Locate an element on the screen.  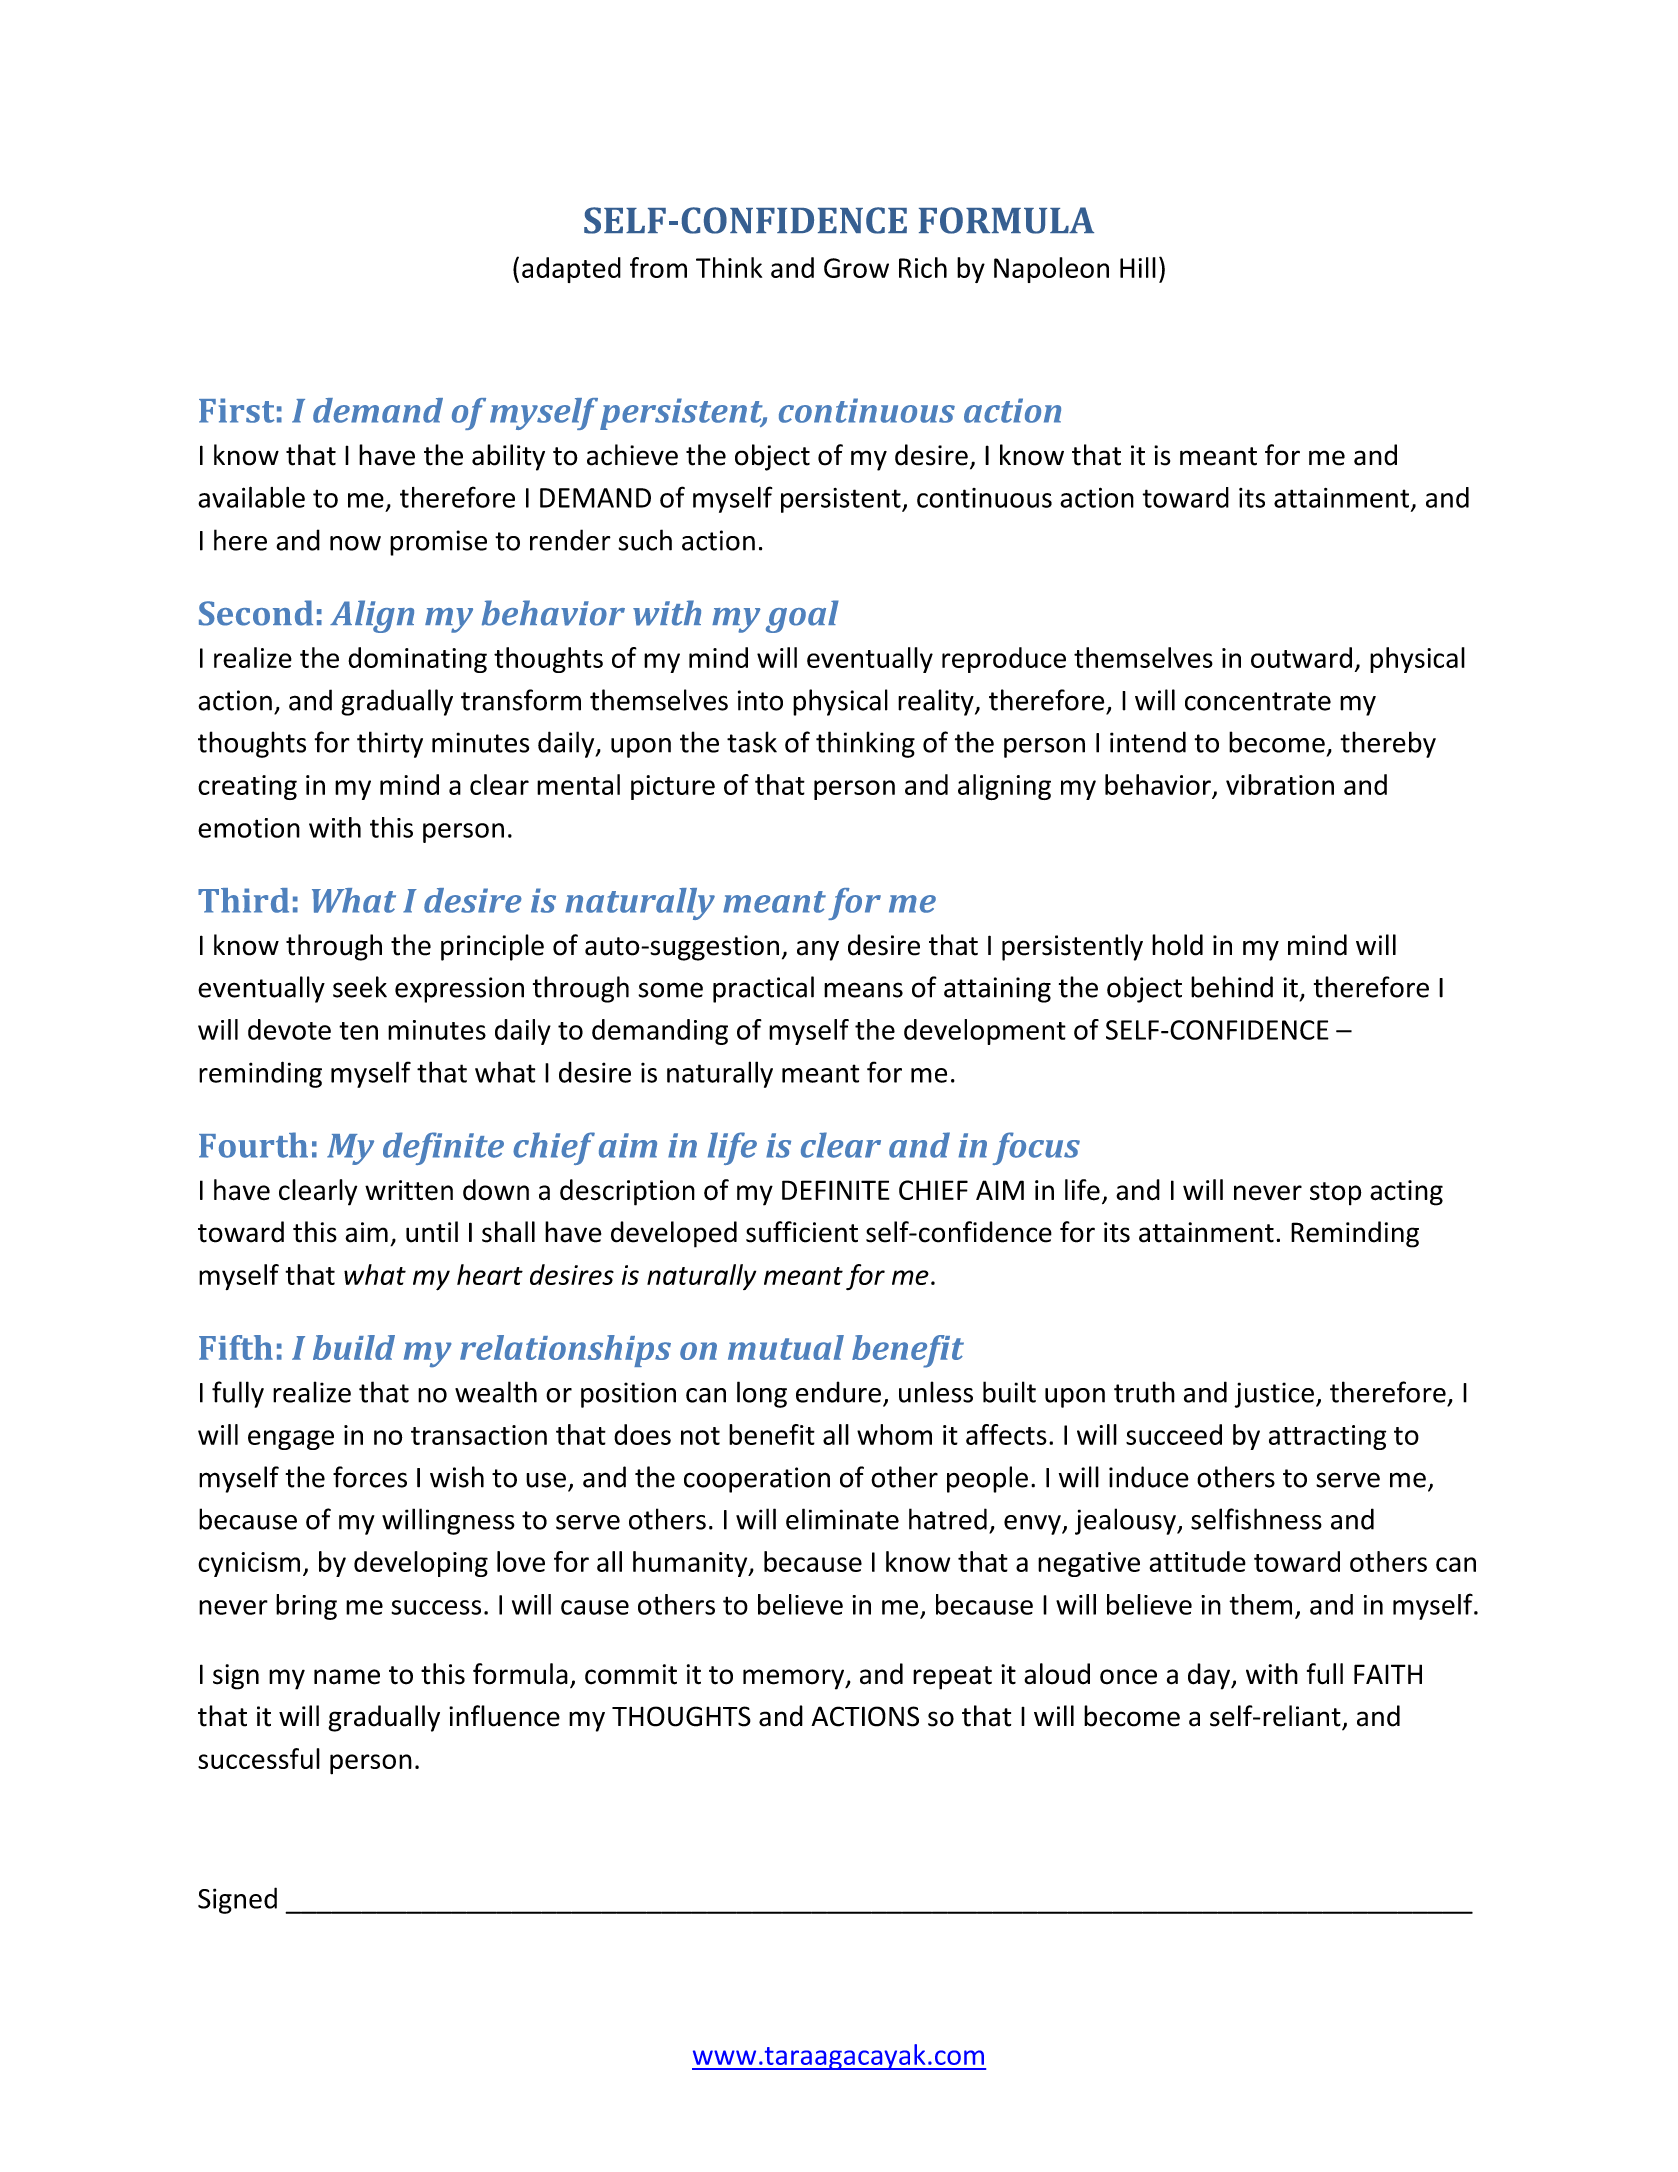
written is located at coordinates (409, 1190).
